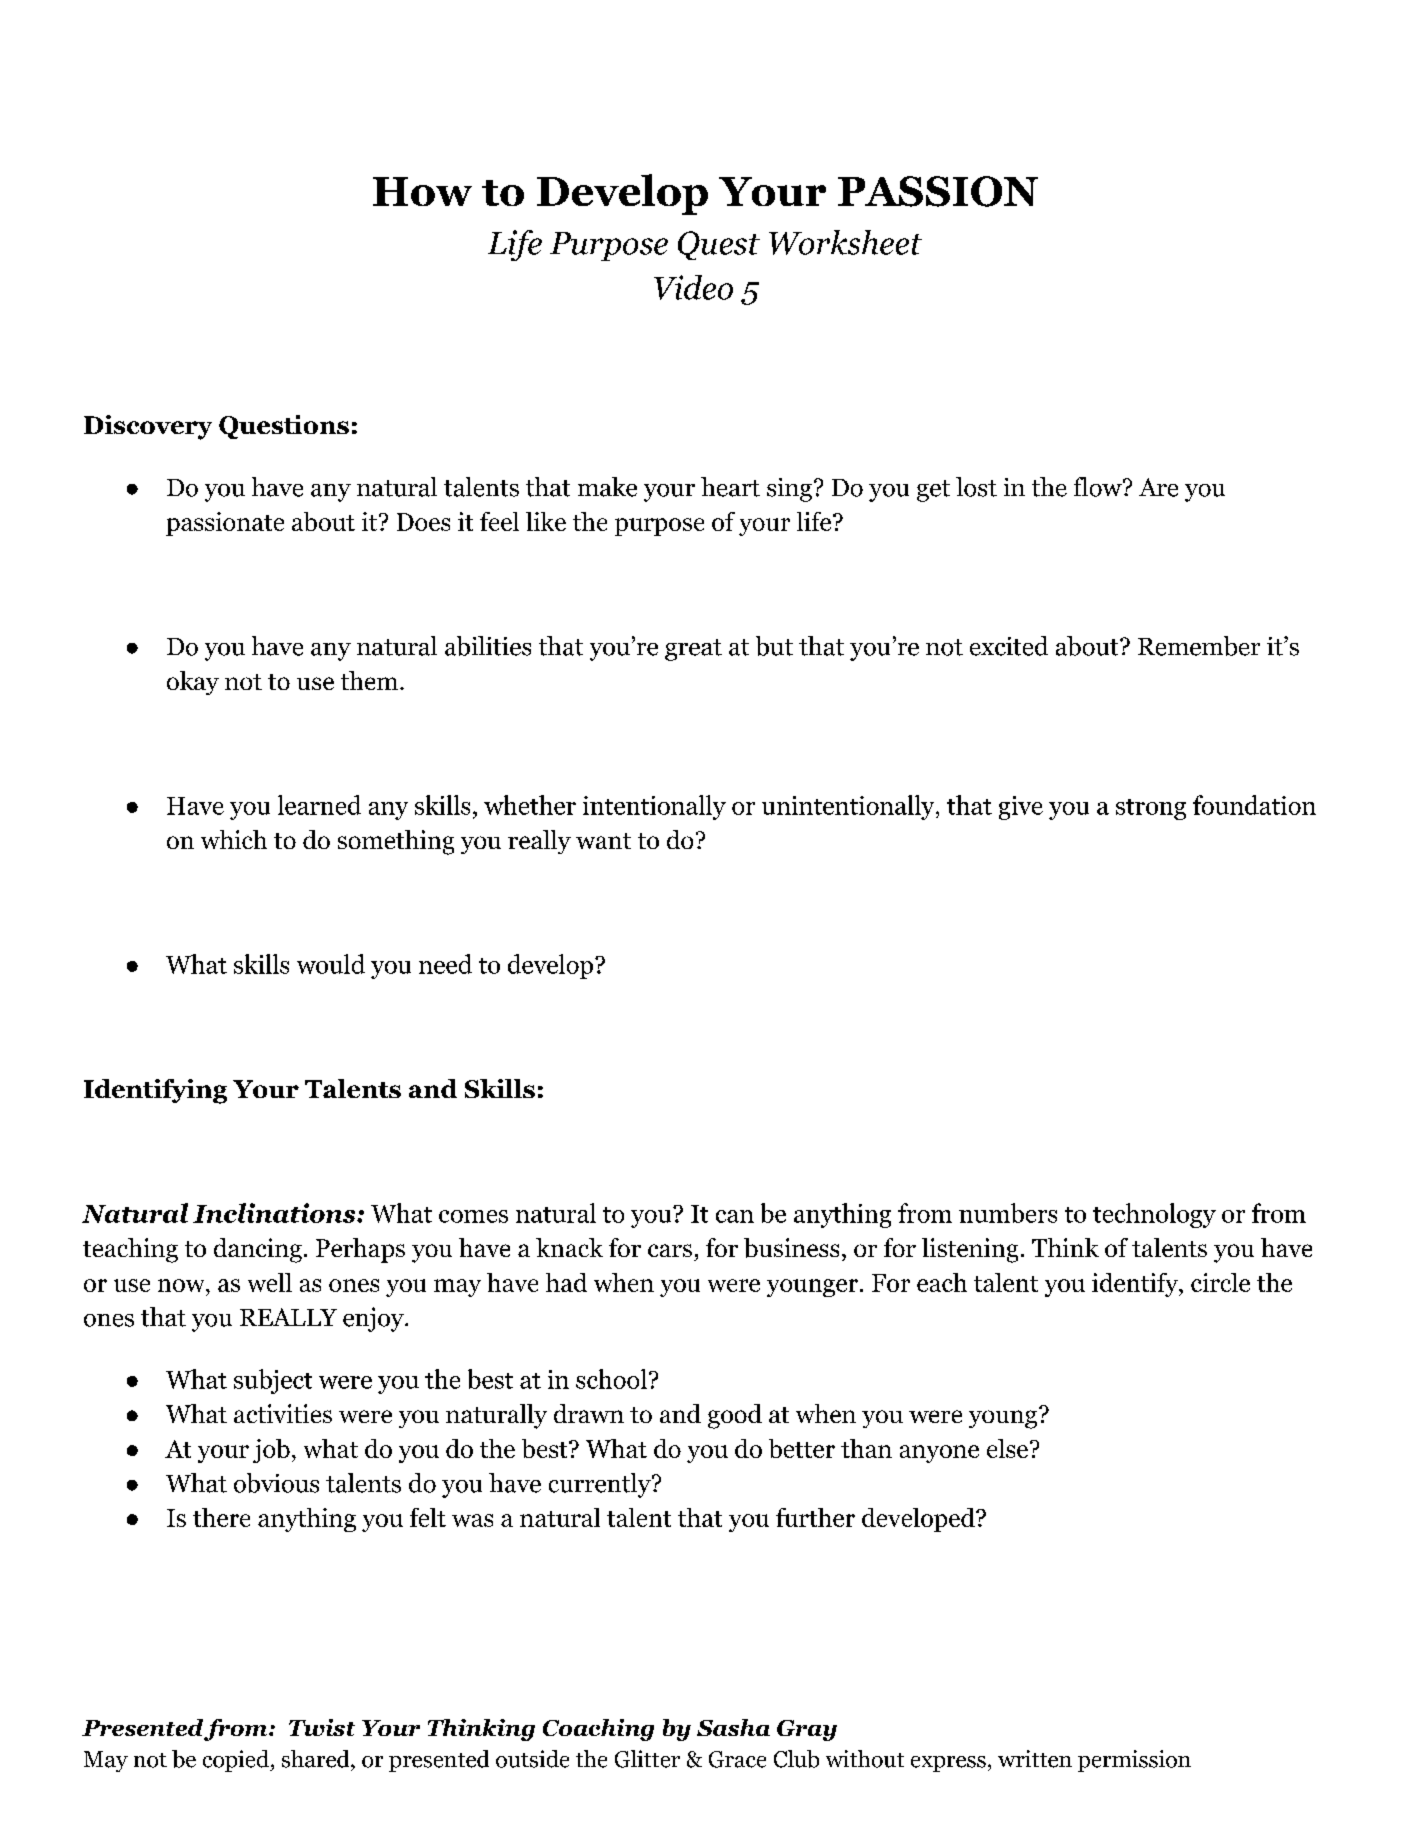 The width and height of the document is (1411, 1826). Describe the element at coordinates (693, 287) in the document. I see `Video` at that location.
